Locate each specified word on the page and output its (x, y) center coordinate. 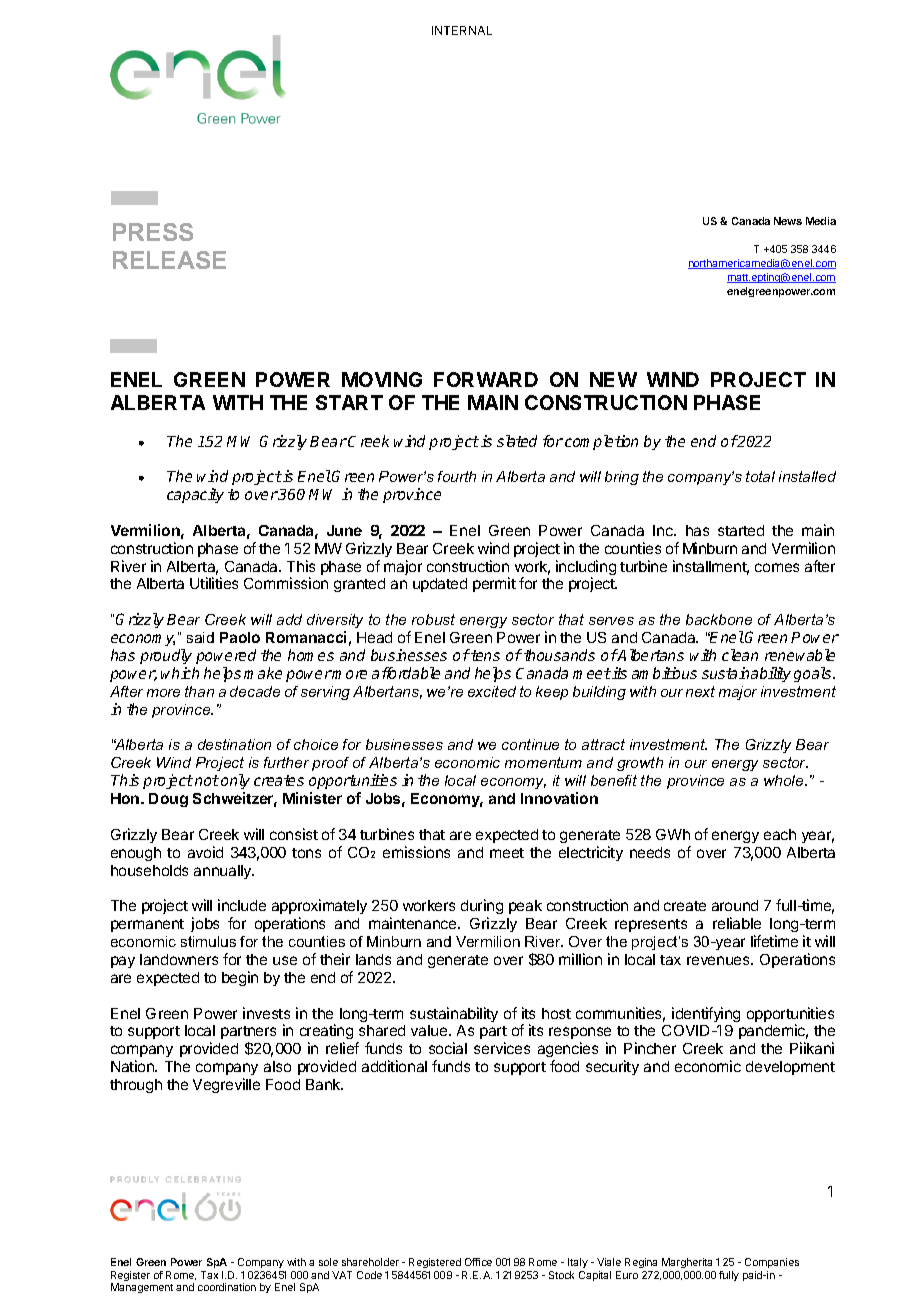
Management (142, 1288)
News (788, 221)
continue (530, 744)
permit (494, 584)
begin (240, 978)
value (430, 1030)
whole (785, 780)
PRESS (153, 232)
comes (777, 567)
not (207, 780)
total (760, 476)
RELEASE (169, 260)
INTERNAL (462, 30)
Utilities (214, 583)
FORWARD (486, 379)
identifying (706, 1014)
